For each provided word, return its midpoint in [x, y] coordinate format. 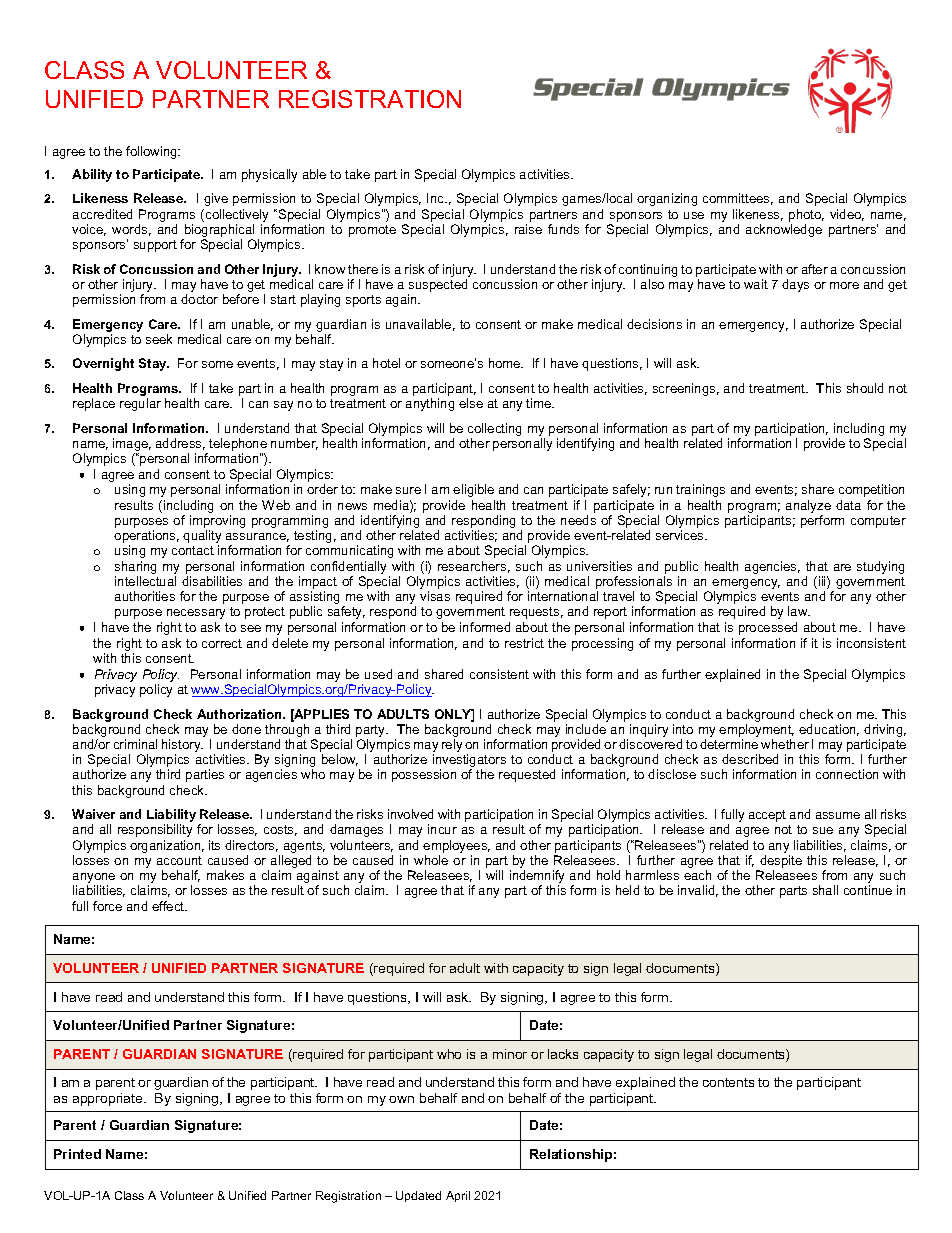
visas [435, 596]
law [799, 611]
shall [825, 890]
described [750, 759]
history [182, 747]
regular [140, 404]
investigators [469, 762]
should [865, 388]
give [216, 199]
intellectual [145, 581]
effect [169, 906]
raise [528, 229]
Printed [77, 1154]
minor [510, 1054]
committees [738, 199]
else [471, 403]
